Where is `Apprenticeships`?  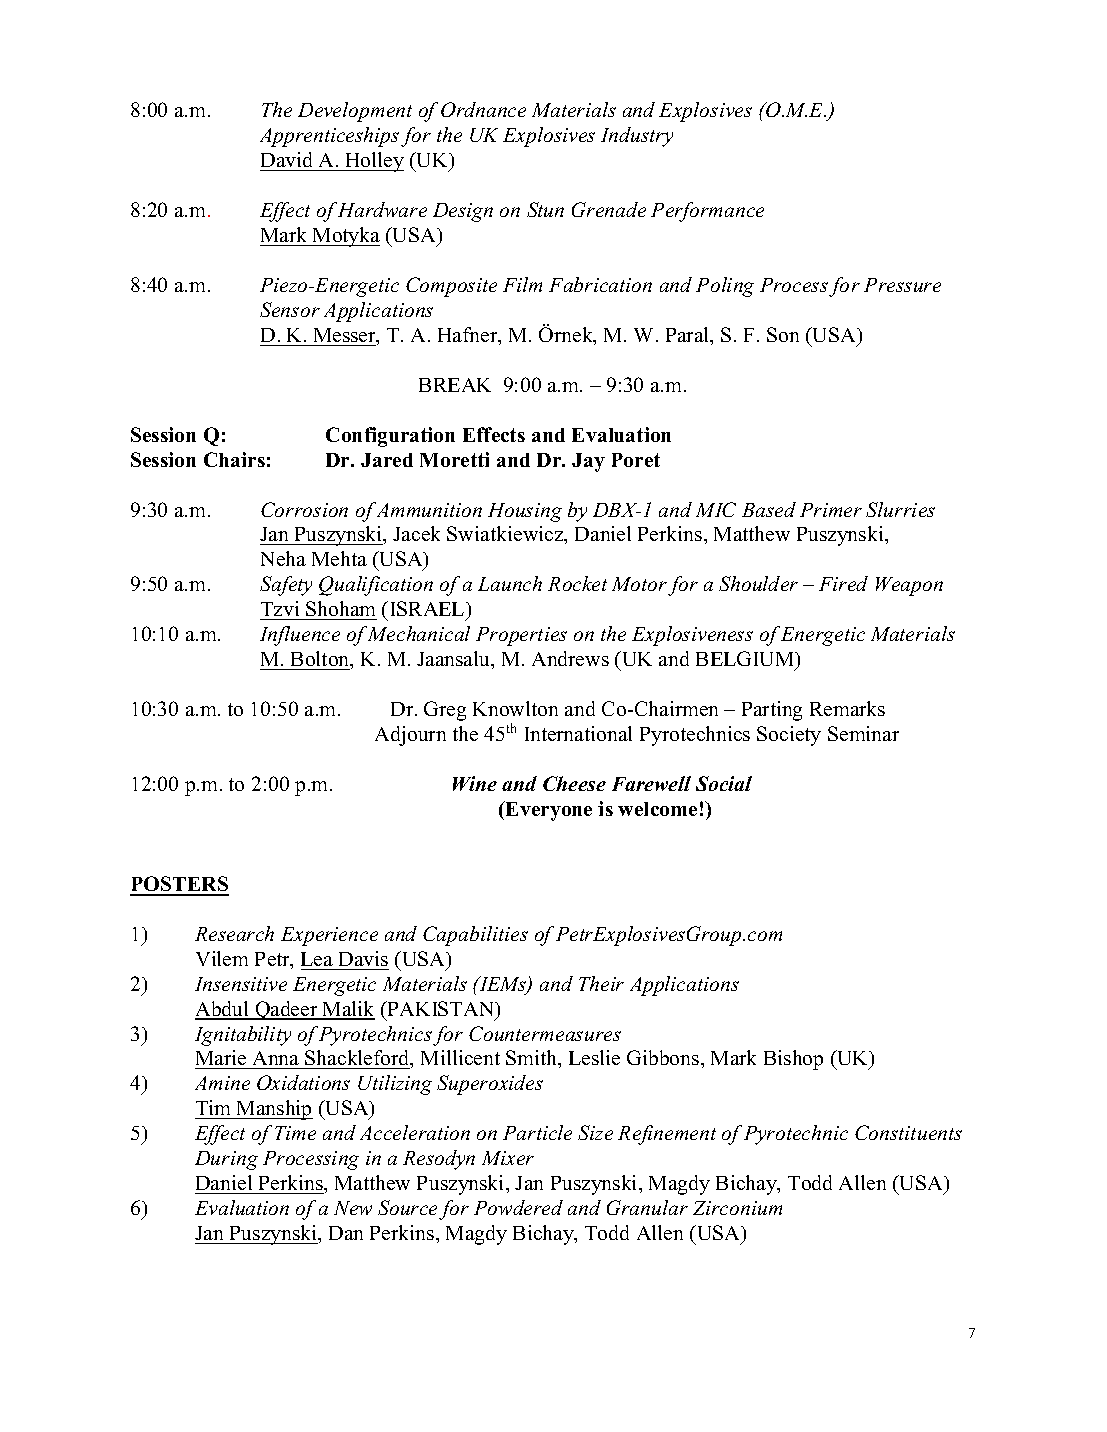
Apprenticeships is located at coordinates (329, 137).
